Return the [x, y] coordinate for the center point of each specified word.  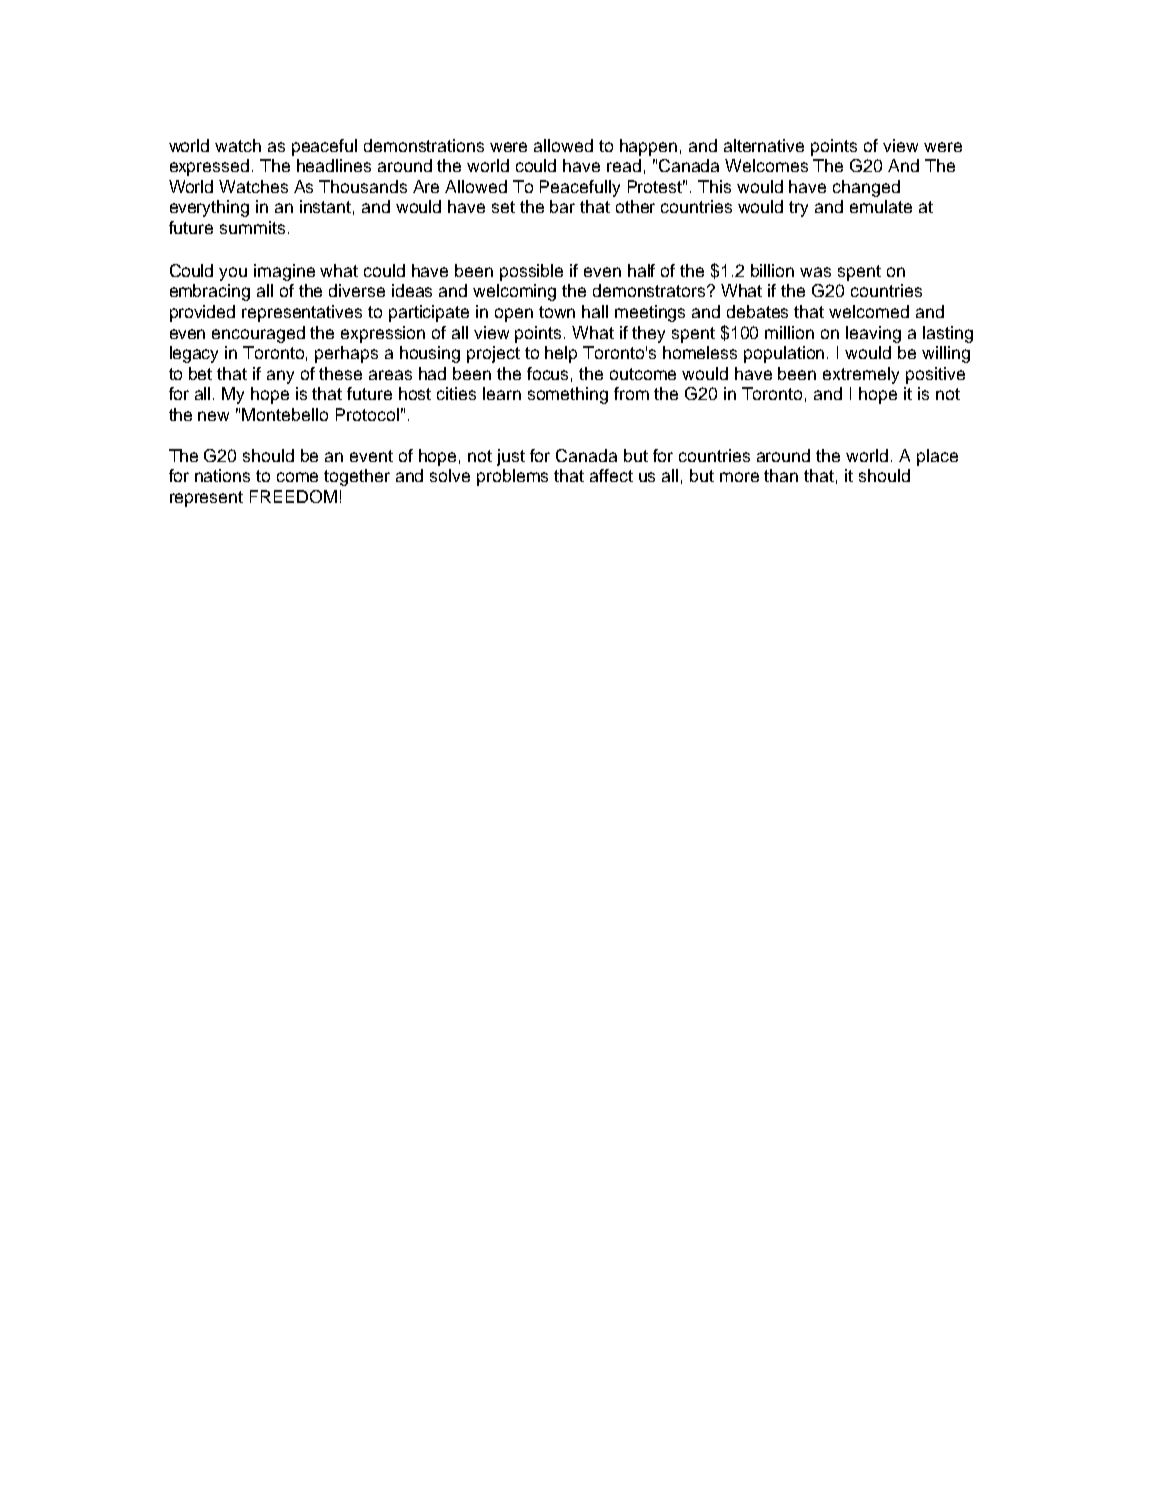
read [624, 165]
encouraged [258, 334]
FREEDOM [293, 496]
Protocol [367, 414]
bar [562, 206]
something [568, 395]
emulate [881, 206]
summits [252, 227]
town [557, 312]
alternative [764, 145]
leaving [873, 334]
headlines [334, 165]
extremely [861, 375]
